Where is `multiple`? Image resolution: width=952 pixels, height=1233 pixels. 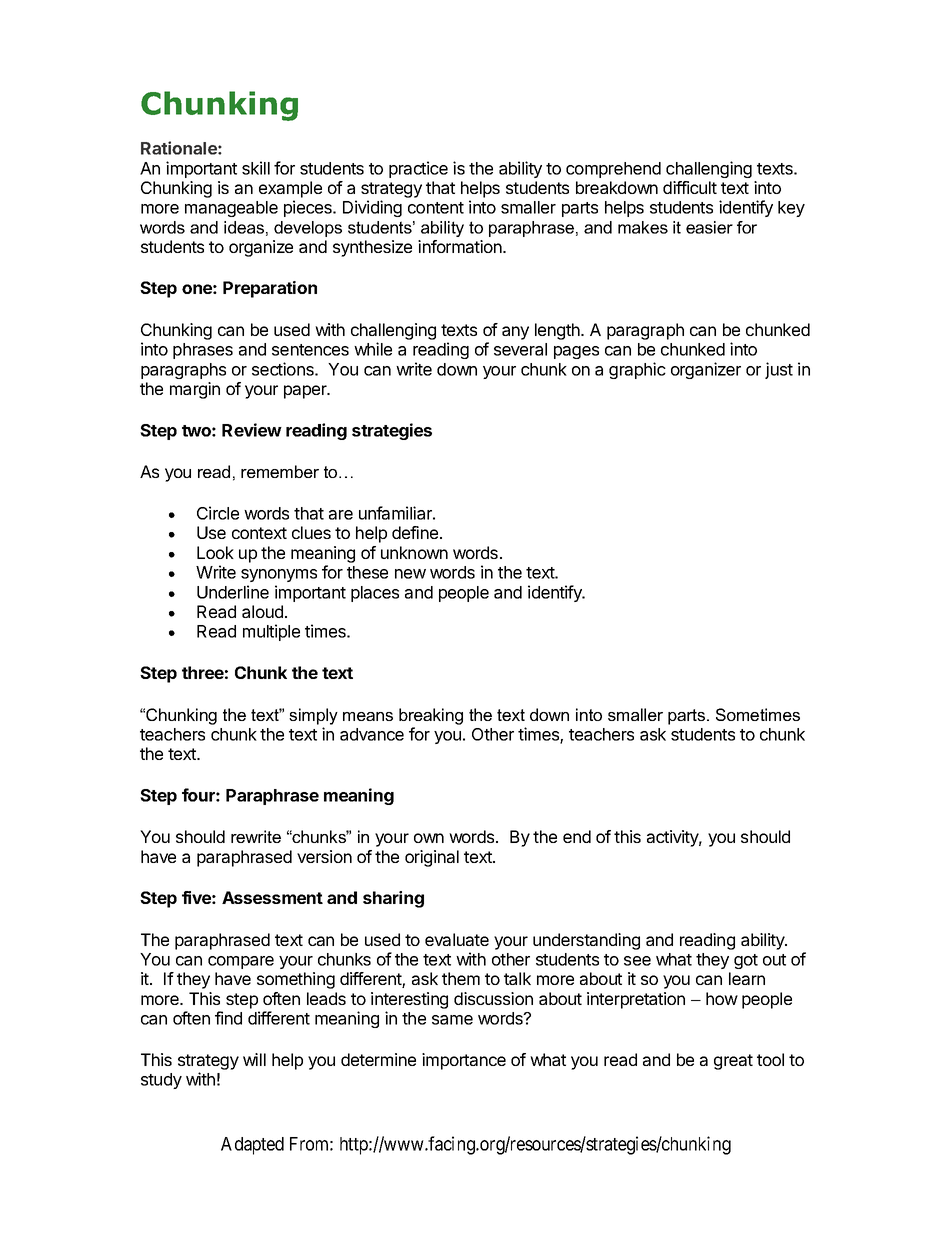 multiple is located at coordinates (271, 632).
